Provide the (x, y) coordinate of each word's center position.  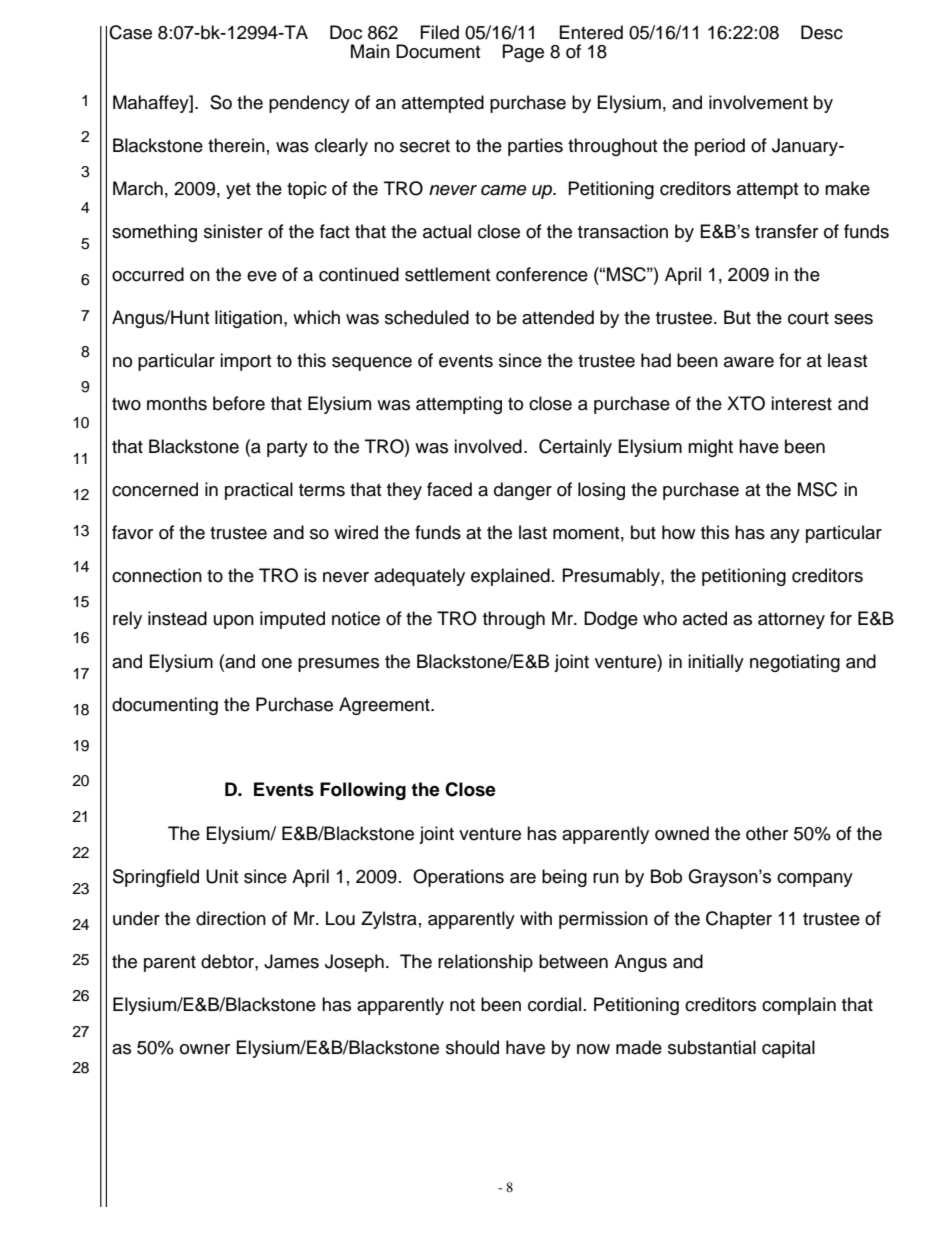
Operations (458, 878)
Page (523, 53)
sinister (233, 231)
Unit (222, 876)
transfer (786, 231)
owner (205, 1049)
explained (510, 577)
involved (488, 446)
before (239, 403)
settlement (447, 274)
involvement (758, 102)
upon (234, 622)
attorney (791, 621)
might (710, 448)
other (767, 833)
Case (130, 32)
